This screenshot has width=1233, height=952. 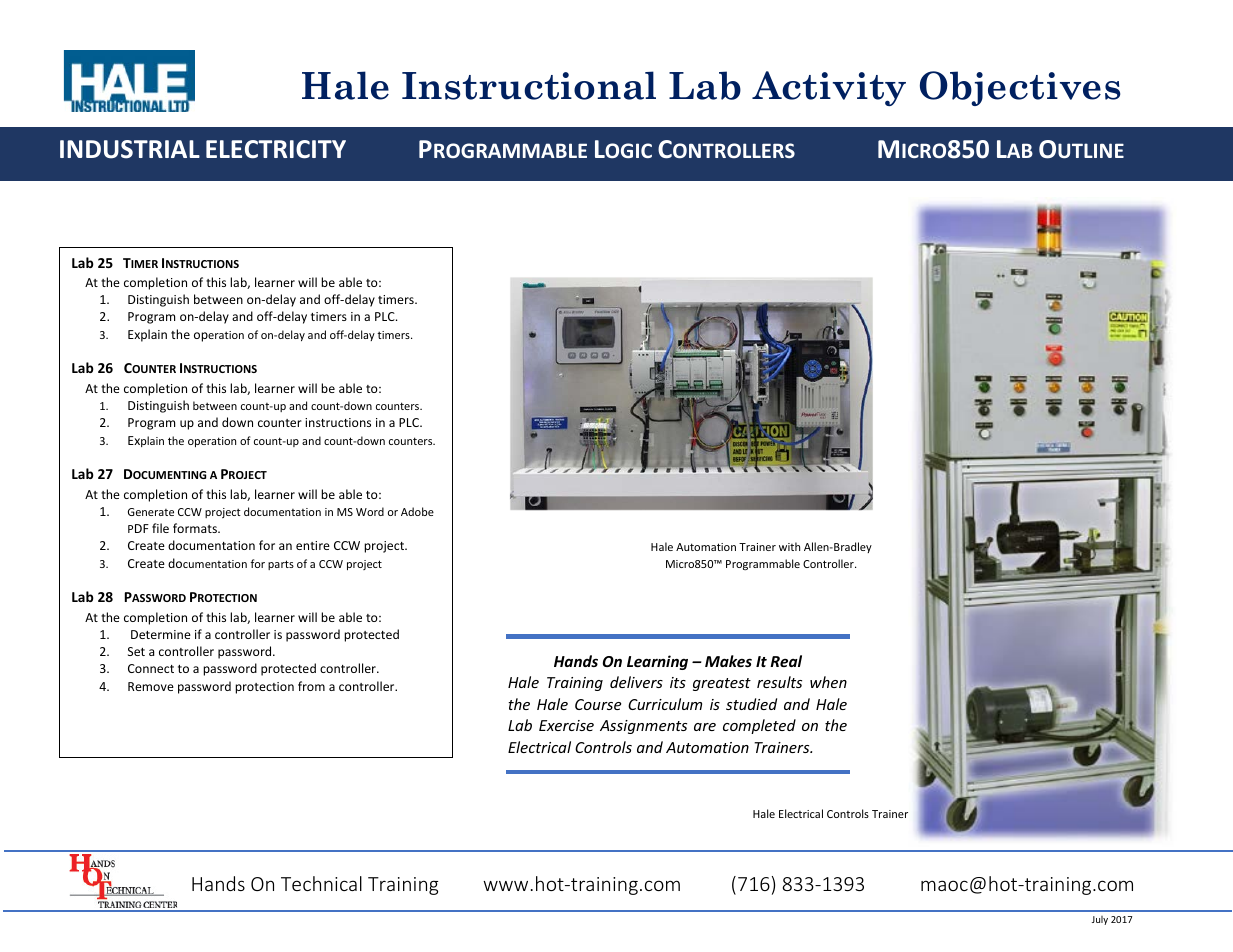 I want to click on with, so click(x=789, y=546).
